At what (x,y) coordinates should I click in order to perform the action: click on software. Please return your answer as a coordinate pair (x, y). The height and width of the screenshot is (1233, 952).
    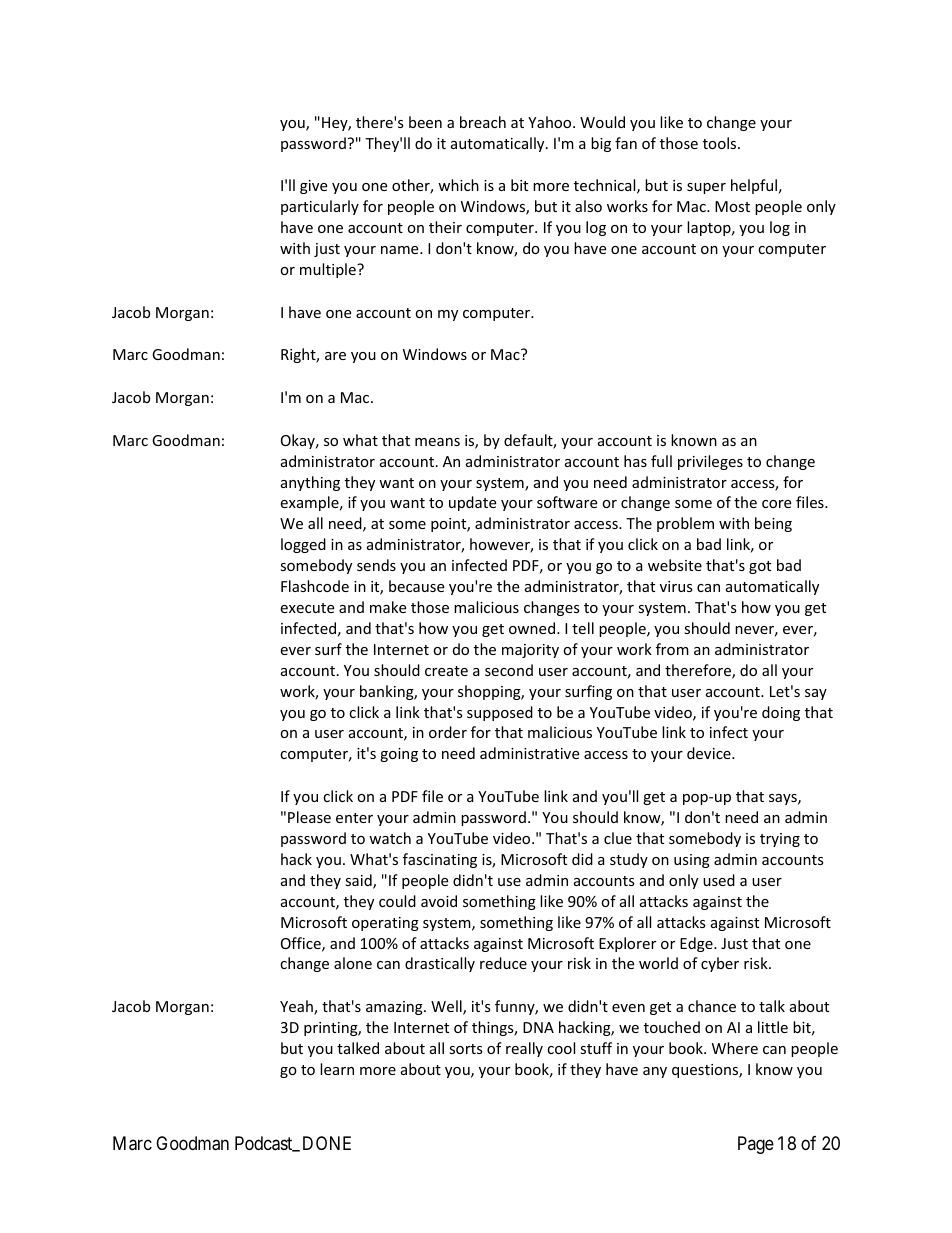
    Looking at the image, I should click on (567, 502).
